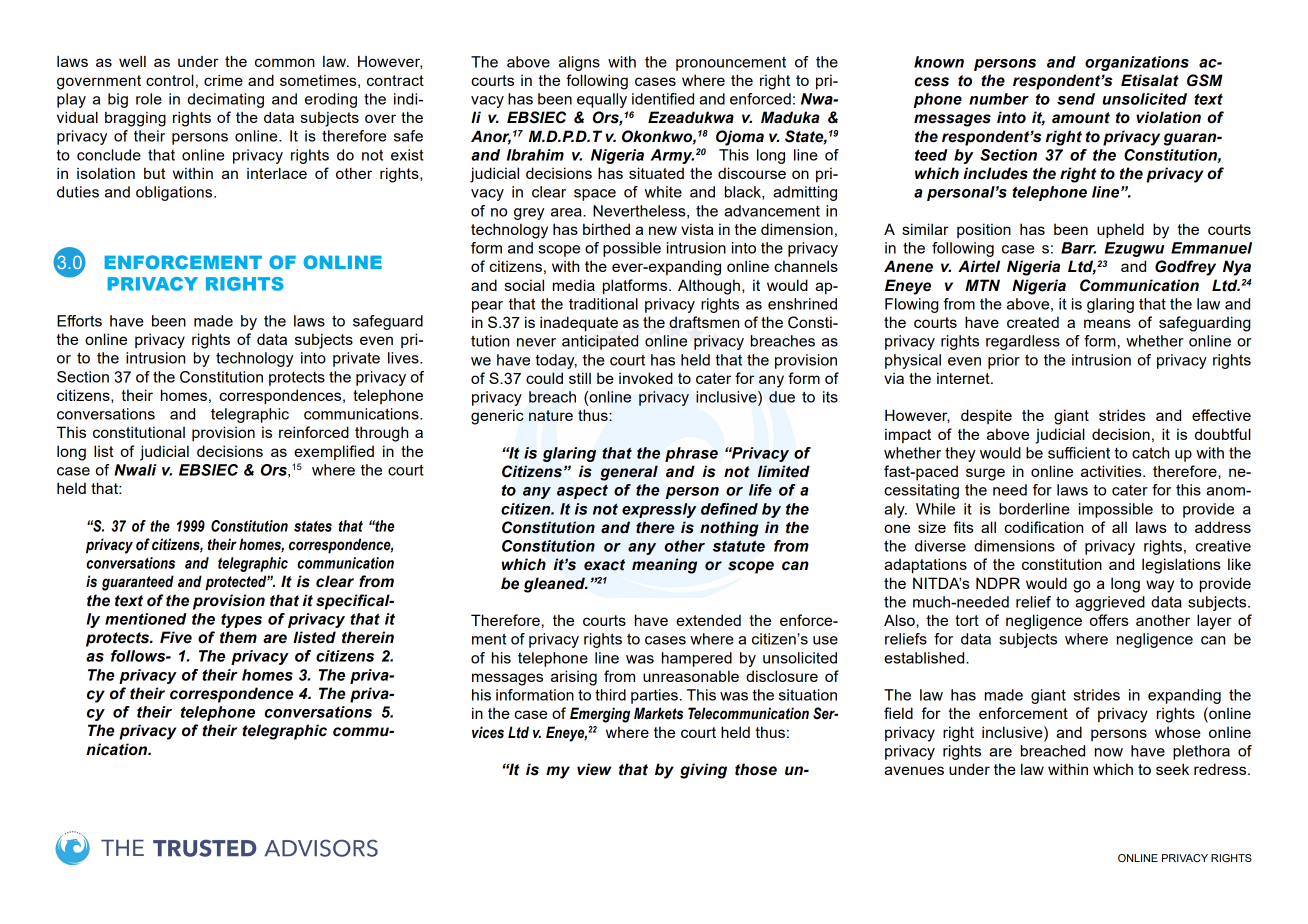 Image resolution: width=1308 pixels, height=924 pixels. I want to click on reinforced, so click(314, 432).
